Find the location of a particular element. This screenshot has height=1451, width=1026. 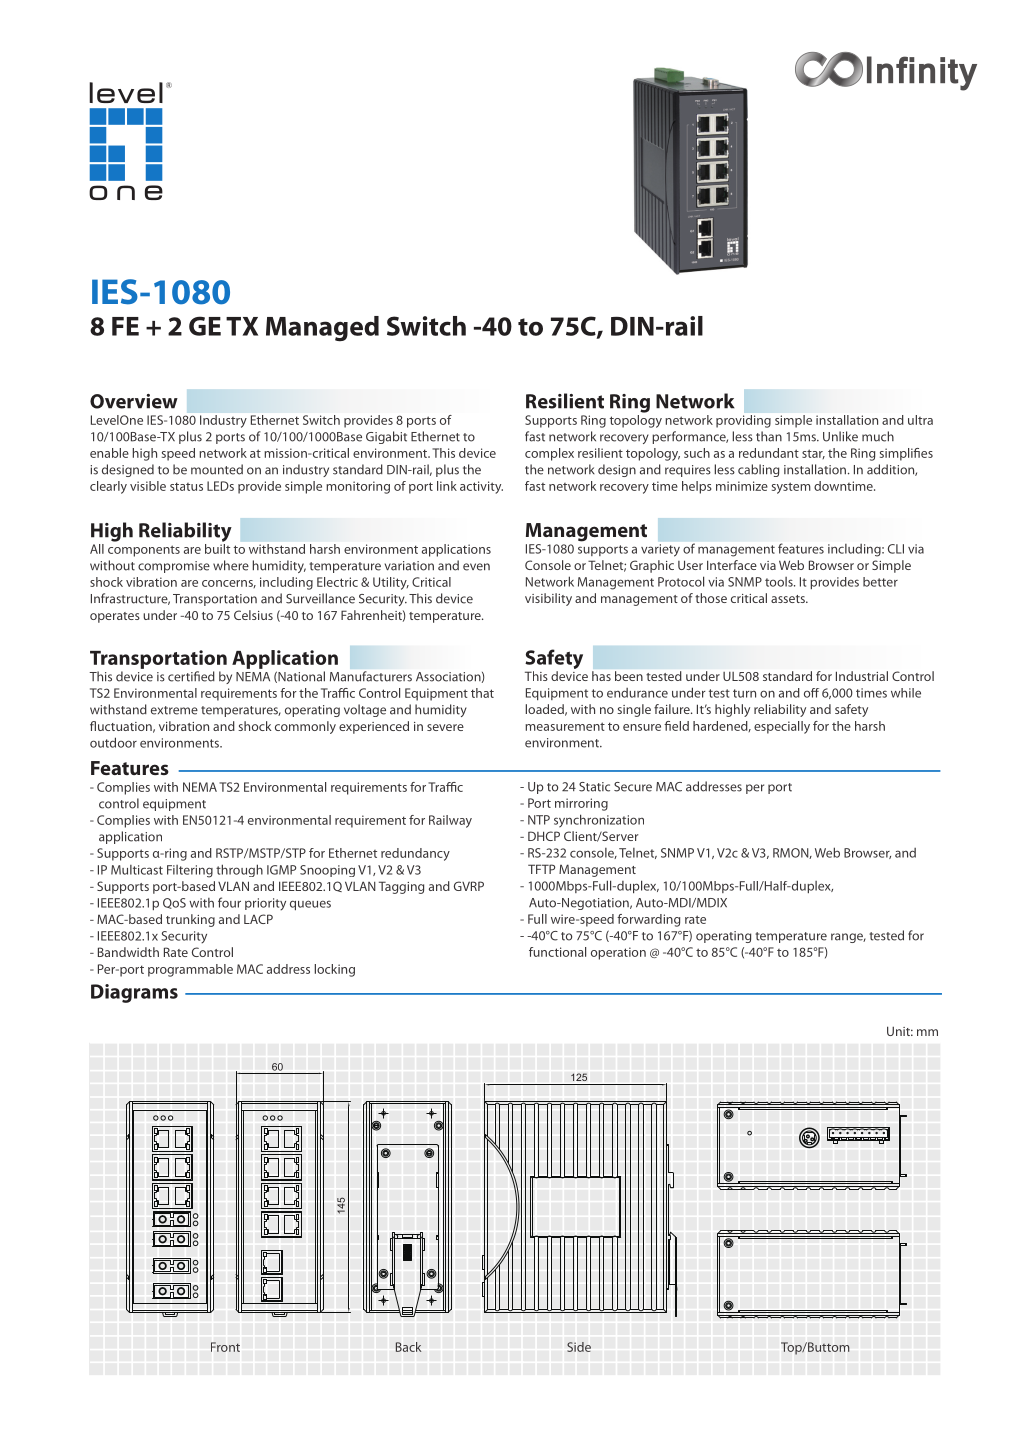

Overview is located at coordinates (134, 401).
